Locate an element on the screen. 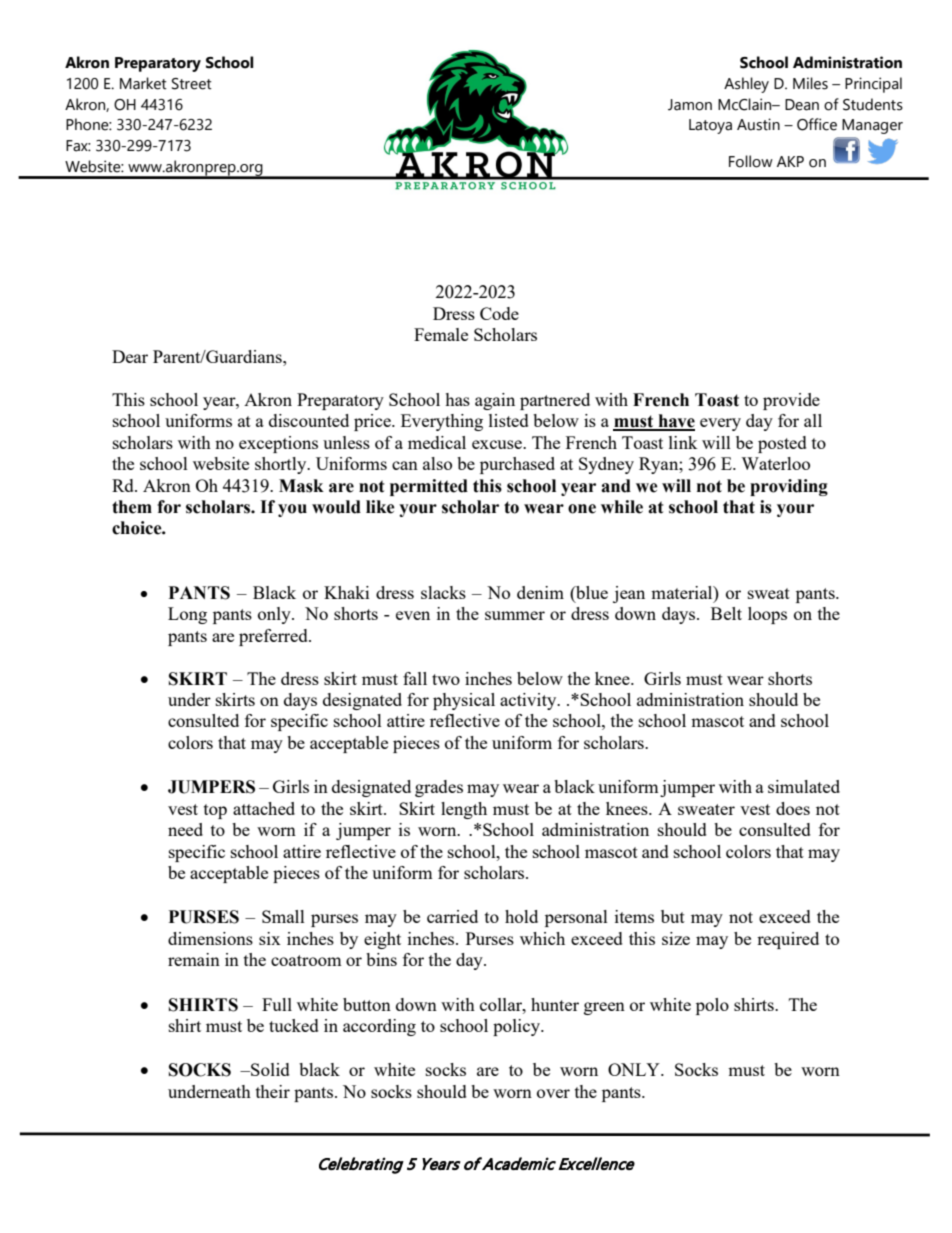 This screenshot has width=952, height=1233. Code is located at coordinates (499, 313).
